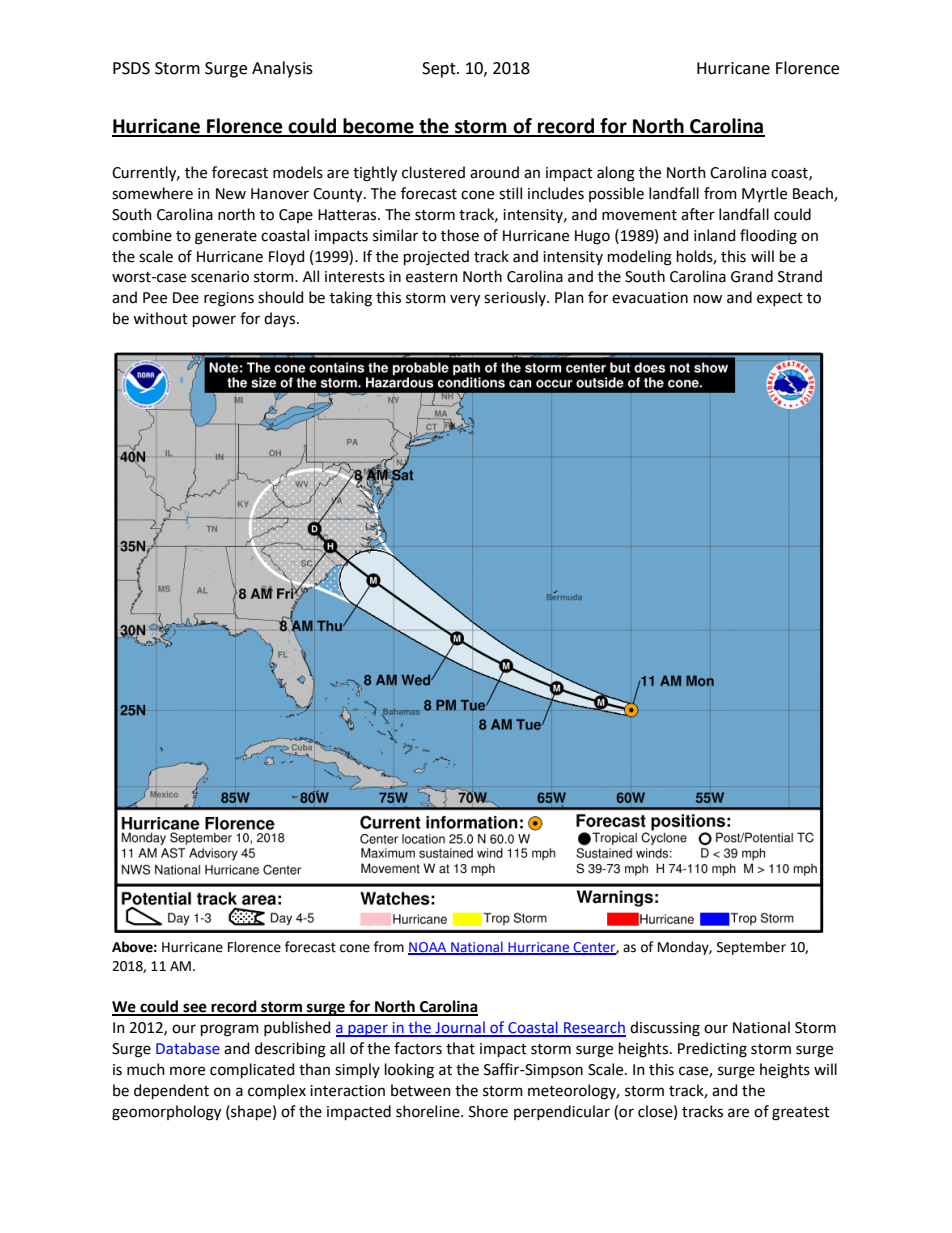  Describe the element at coordinates (187, 1071) in the page. I see `more` at that location.
